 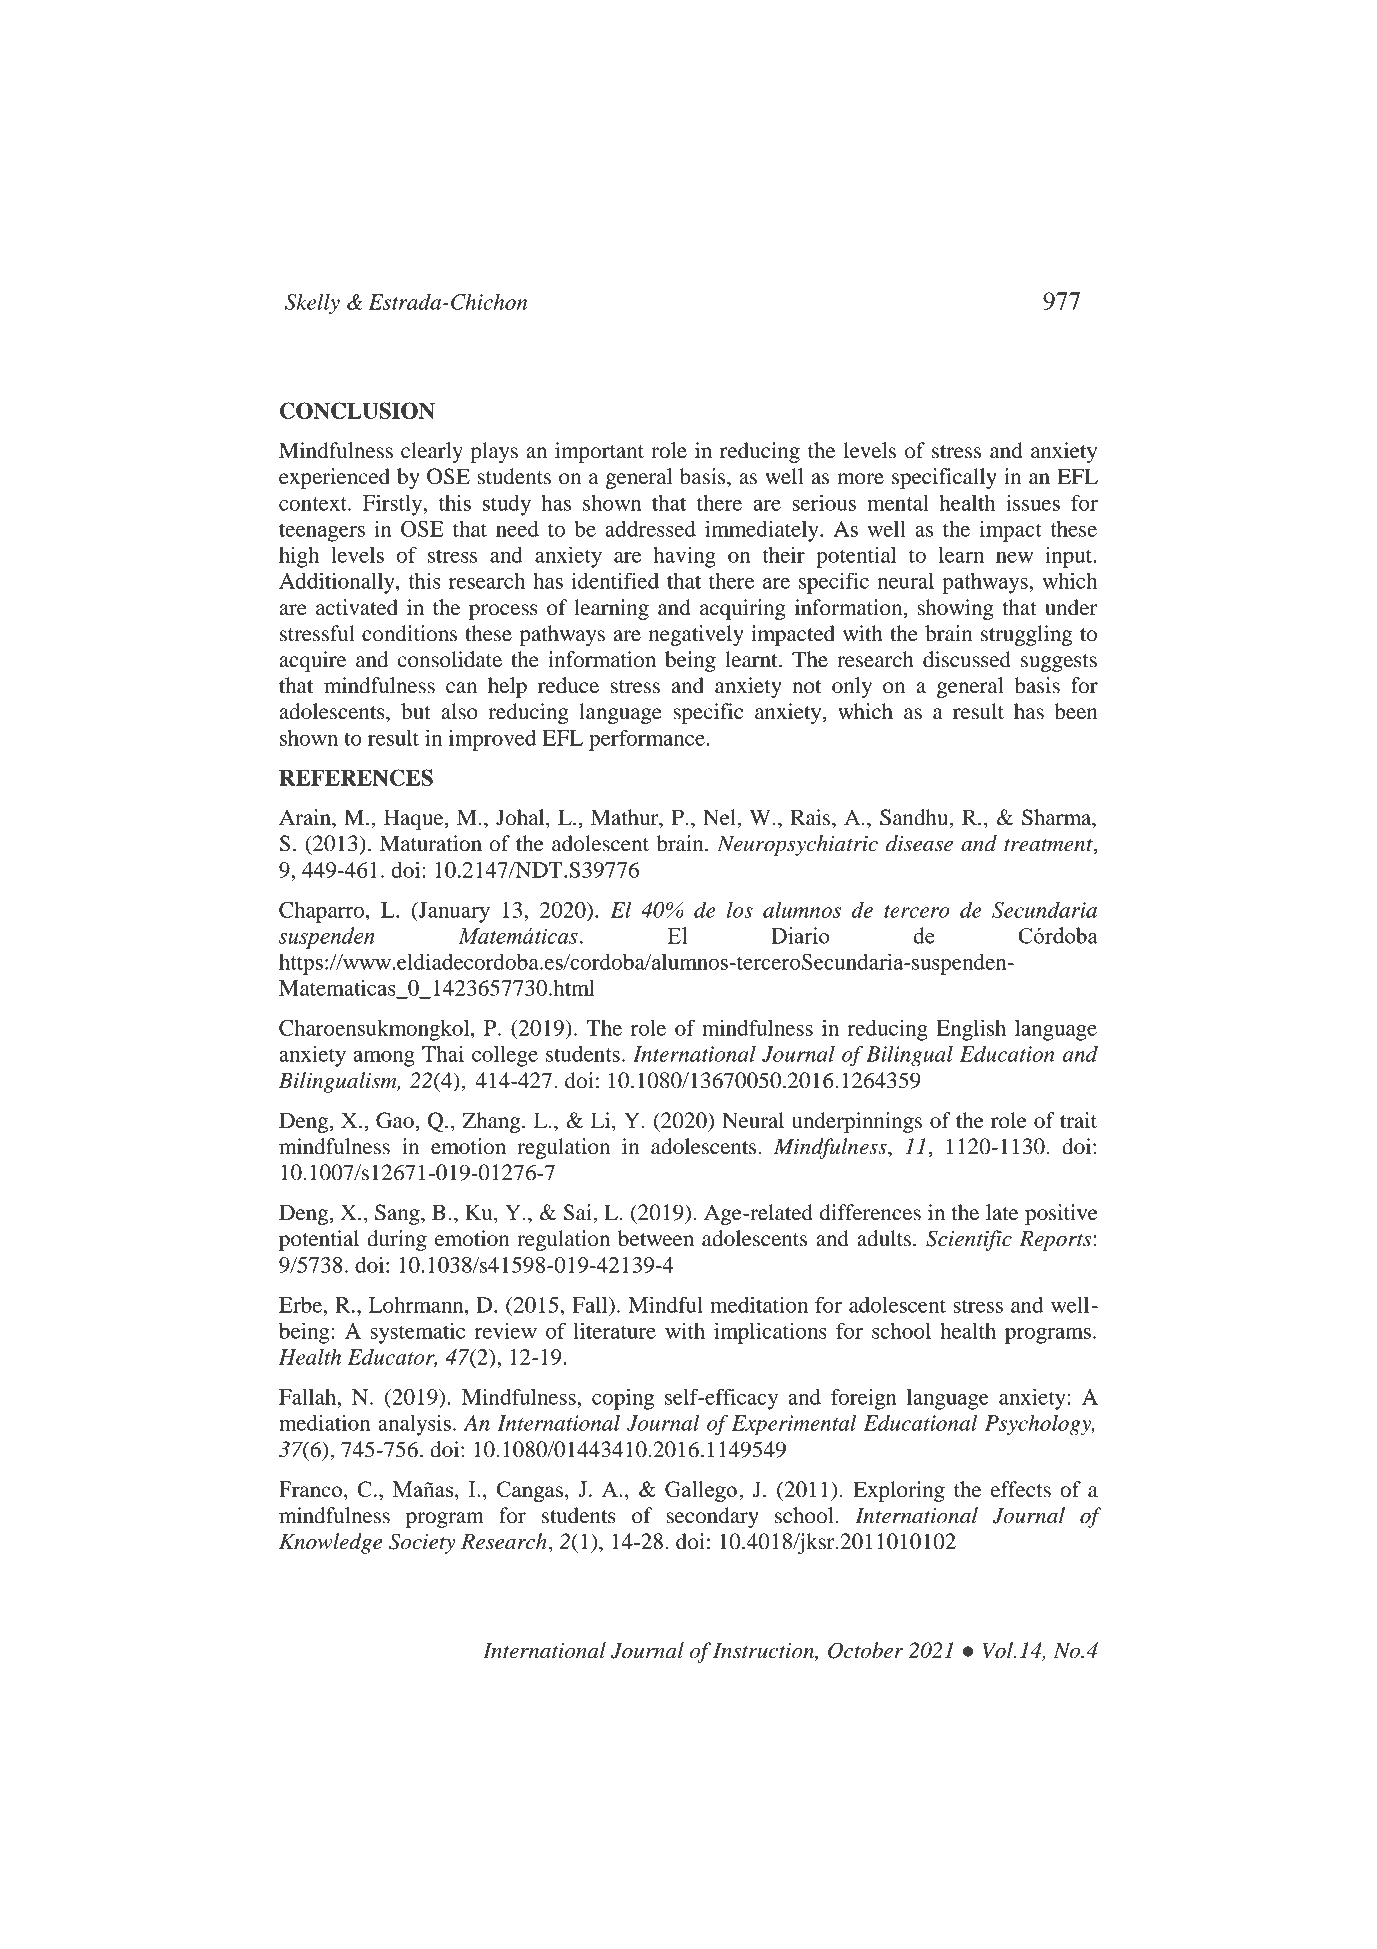 I want to click on systematic, so click(x=417, y=1333).
